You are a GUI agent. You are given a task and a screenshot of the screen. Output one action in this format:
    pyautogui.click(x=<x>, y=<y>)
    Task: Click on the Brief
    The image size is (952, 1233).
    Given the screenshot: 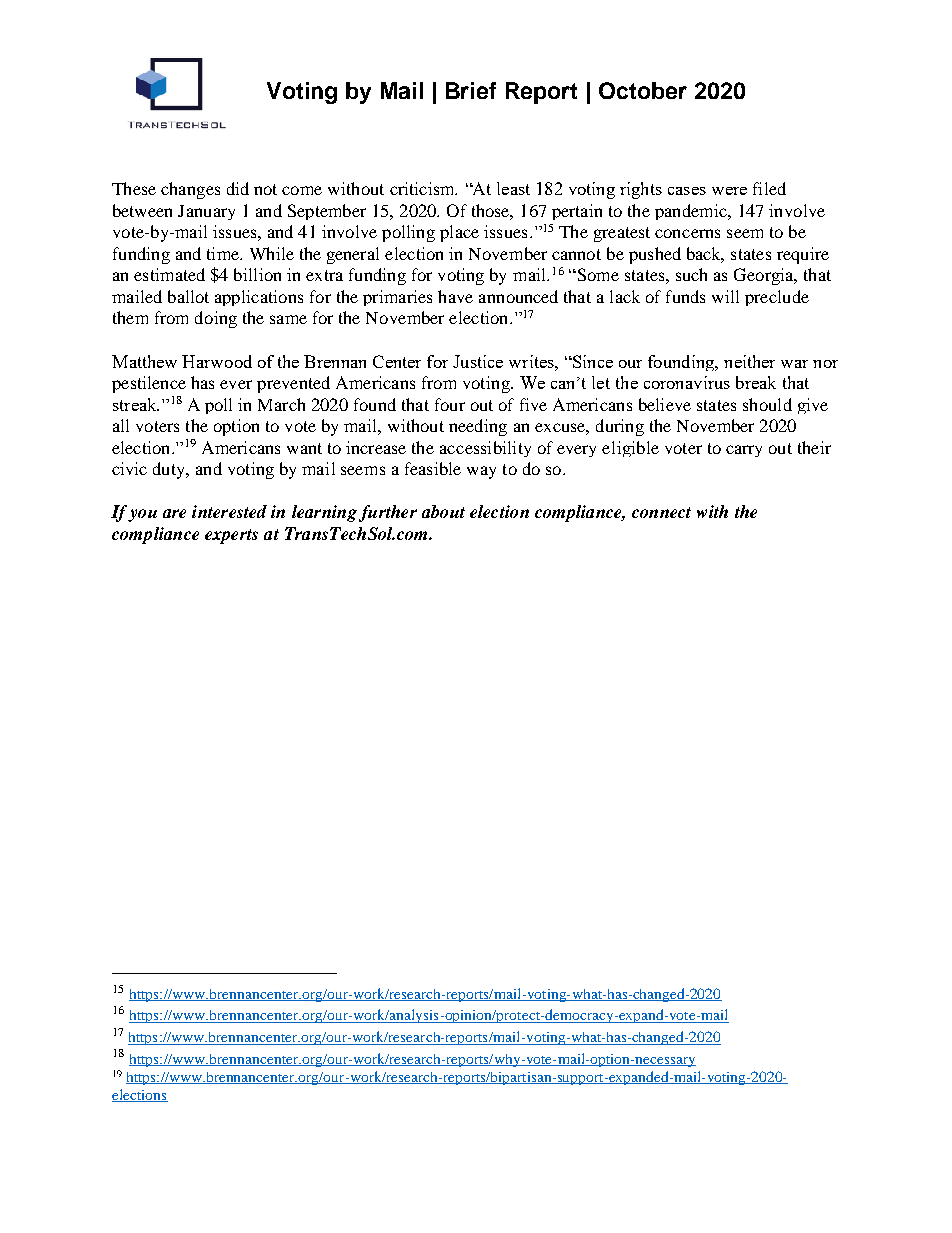 What is the action you would take?
    pyautogui.click(x=471, y=90)
